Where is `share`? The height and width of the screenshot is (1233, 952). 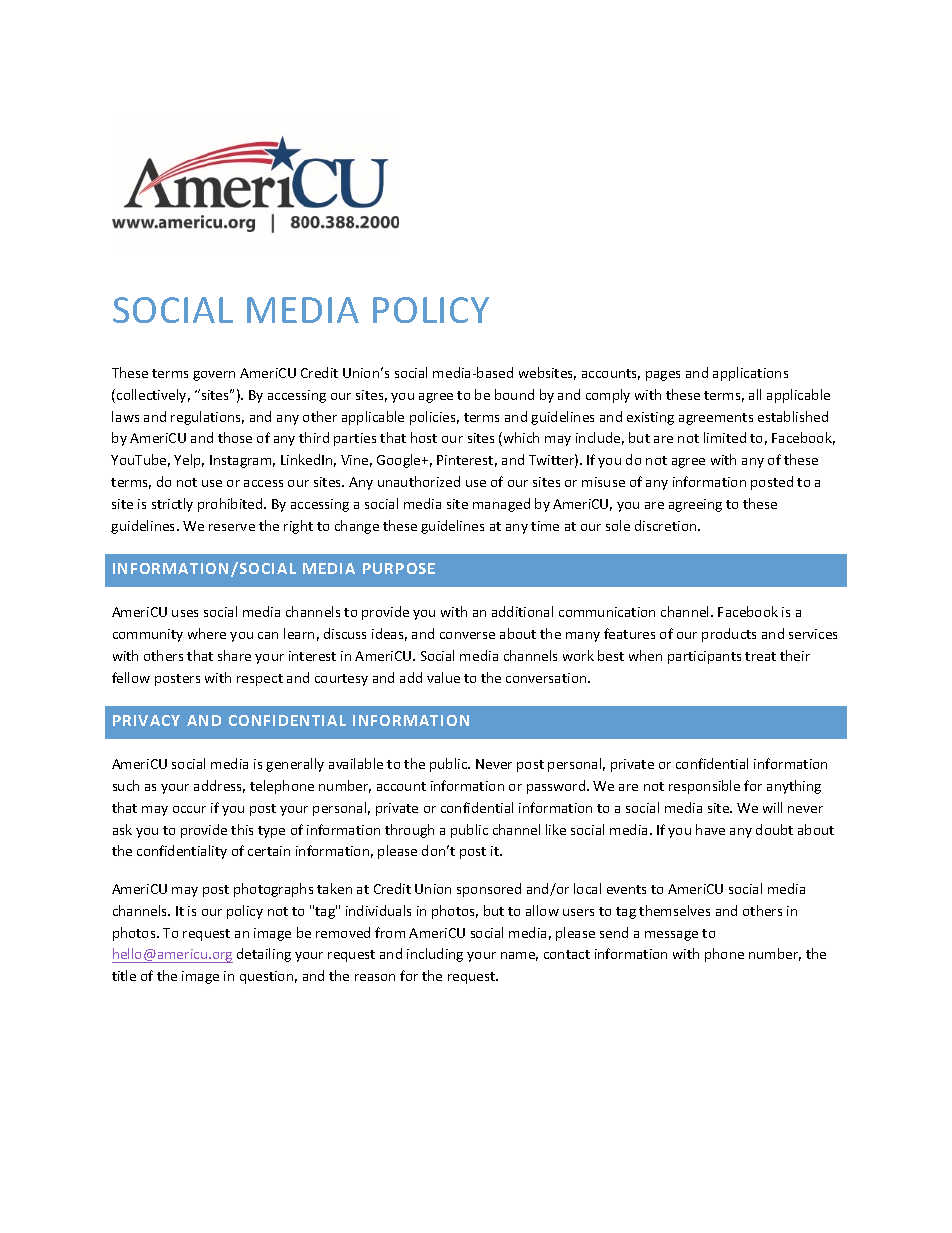
share is located at coordinates (234, 655).
